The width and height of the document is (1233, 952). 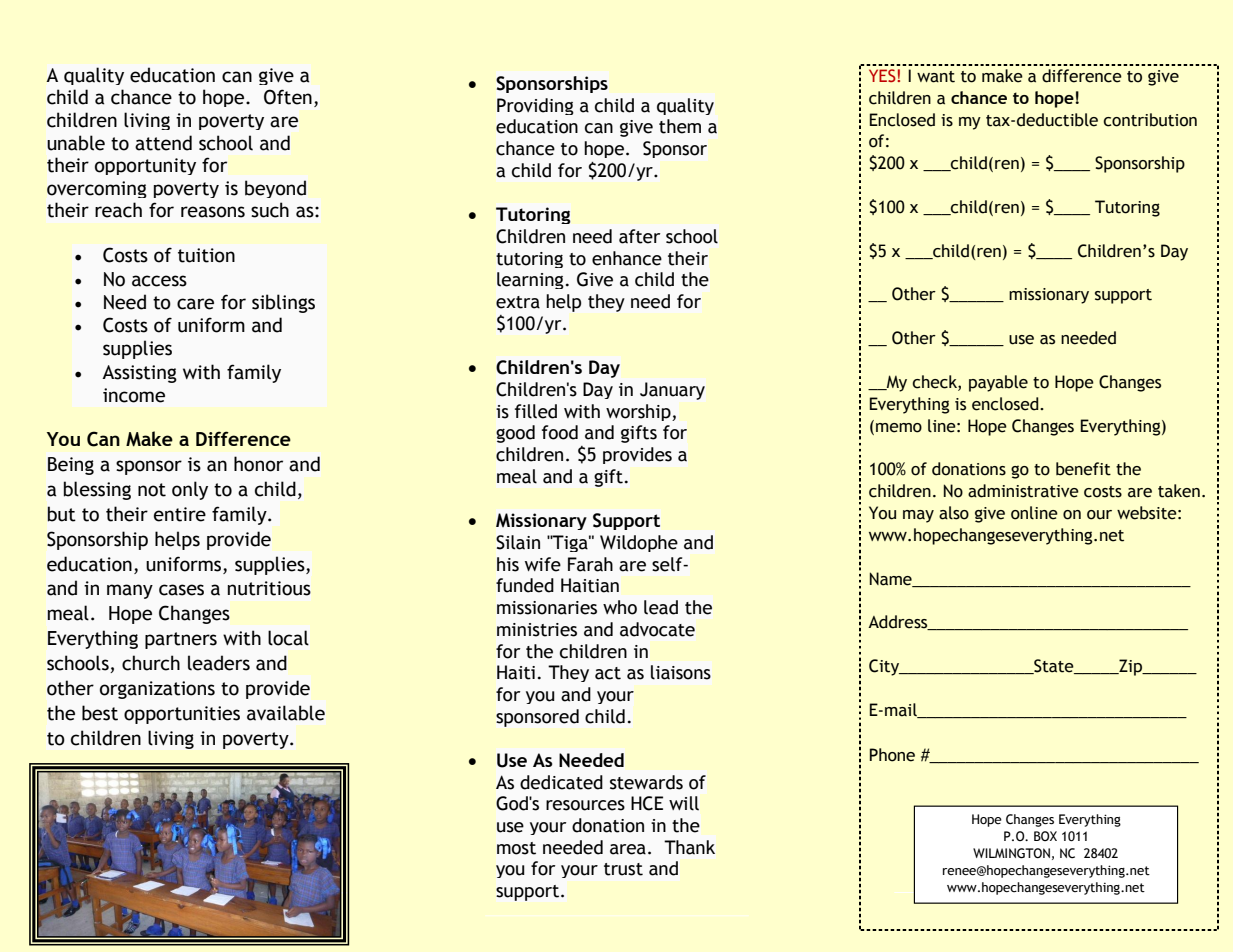 What do you see at coordinates (998, 383) in the document?
I see `payable` at bounding box center [998, 383].
